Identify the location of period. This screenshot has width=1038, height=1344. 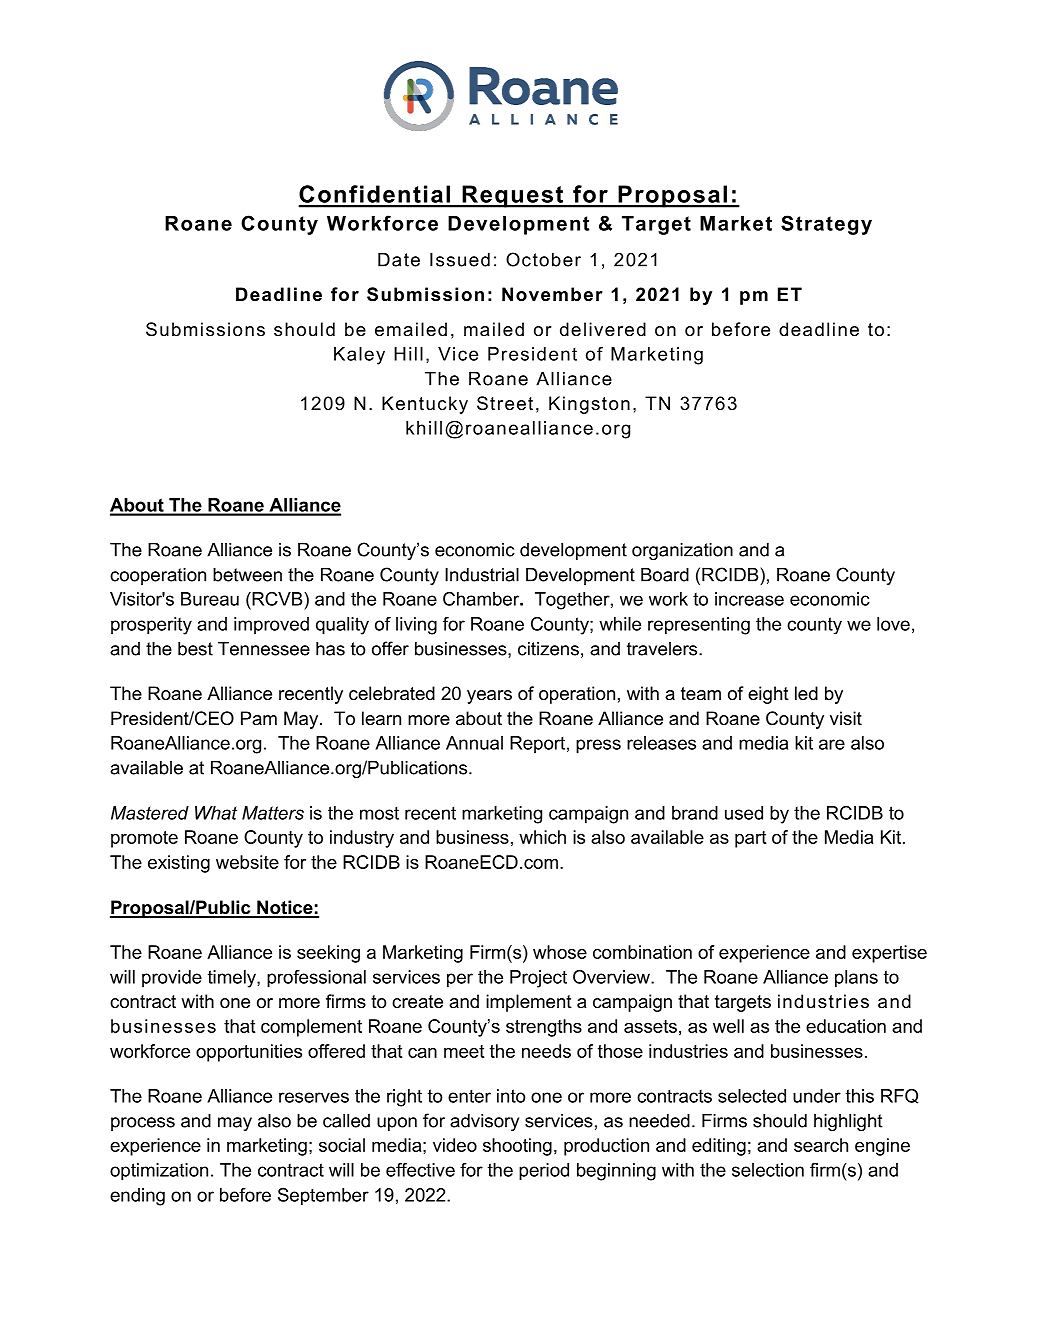
(544, 1172).
